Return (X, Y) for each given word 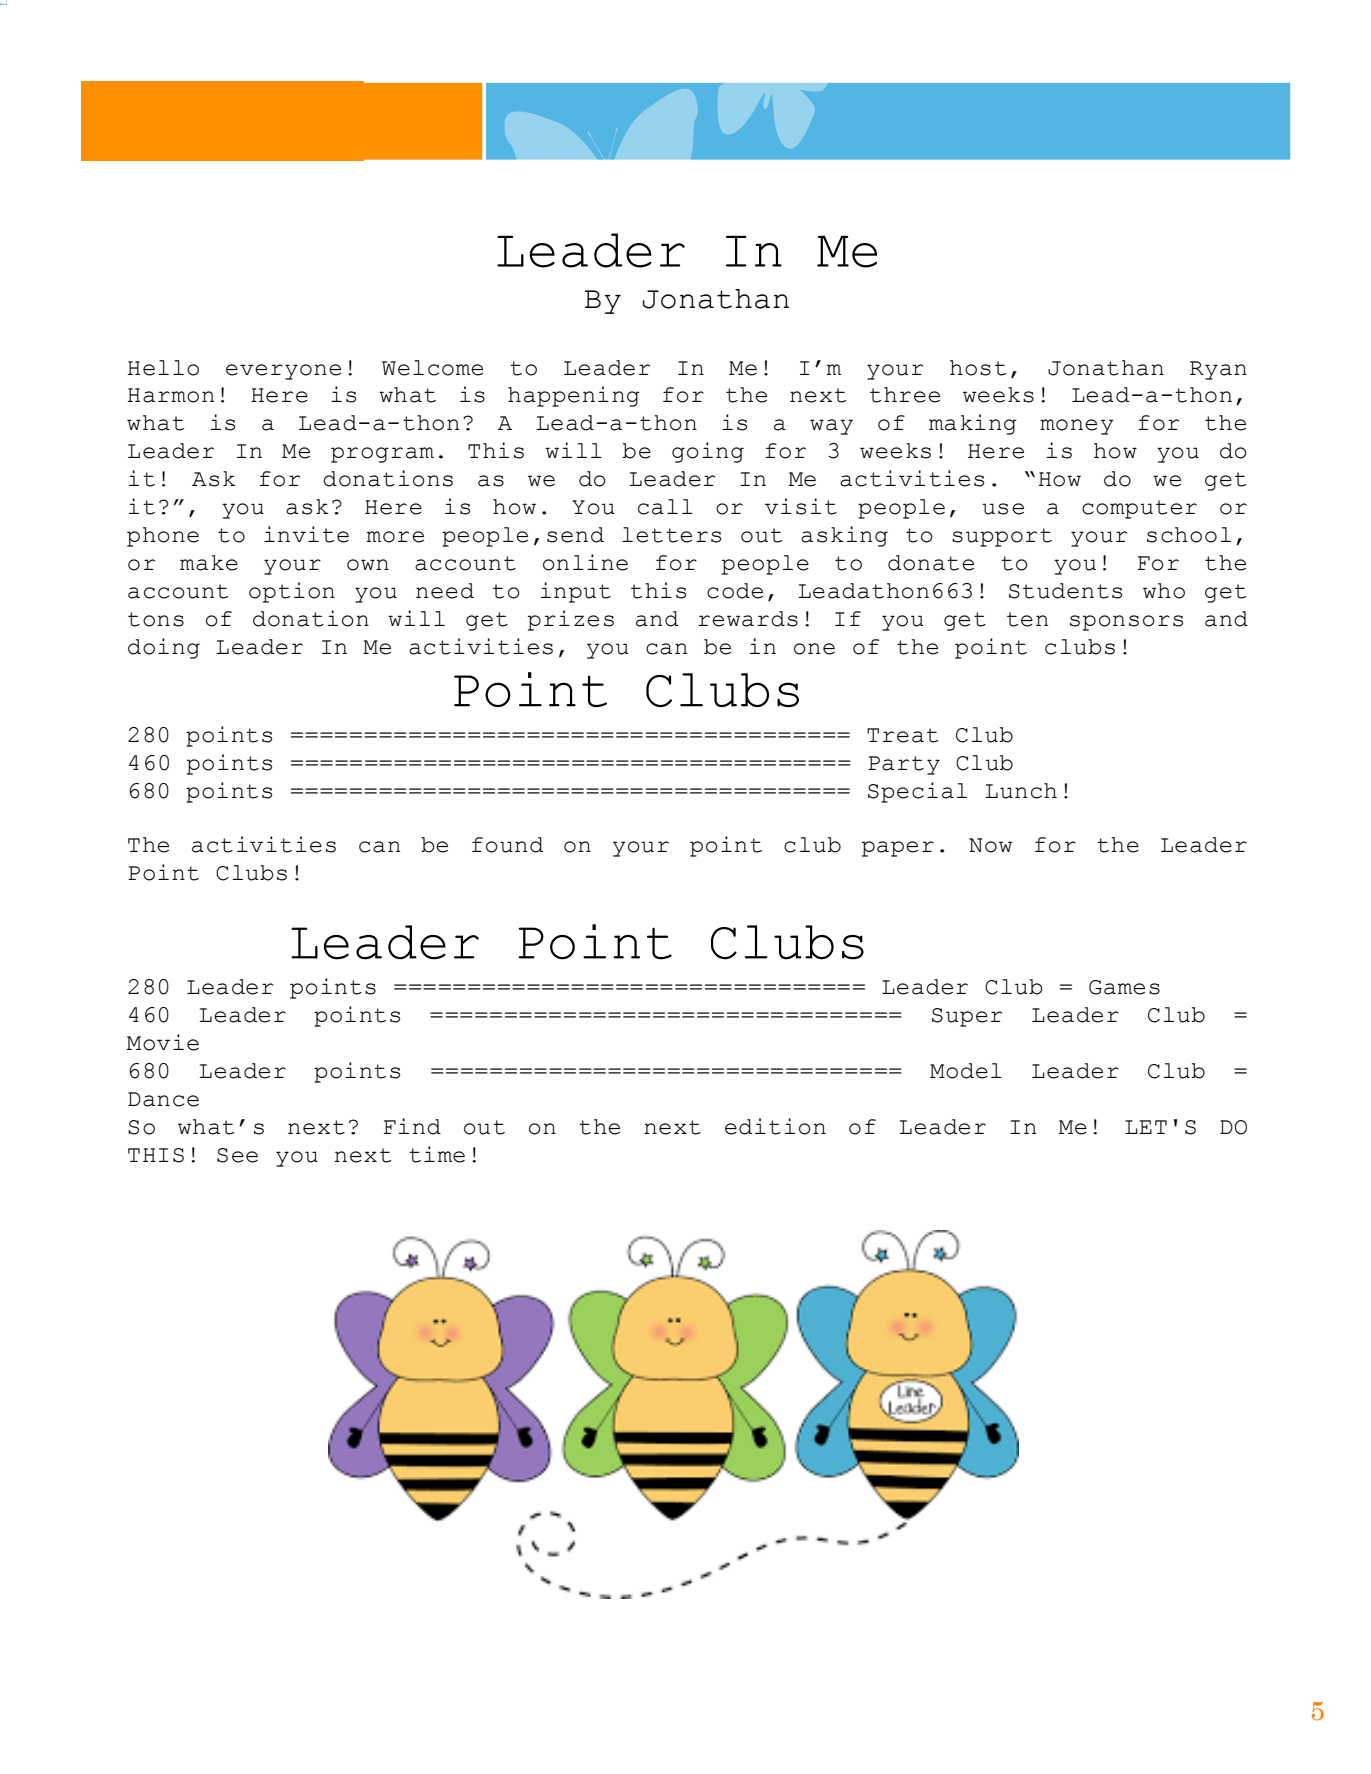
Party (904, 765)
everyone (283, 372)
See (237, 1155)
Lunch (1021, 791)
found (507, 845)
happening (574, 396)
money (1077, 427)
